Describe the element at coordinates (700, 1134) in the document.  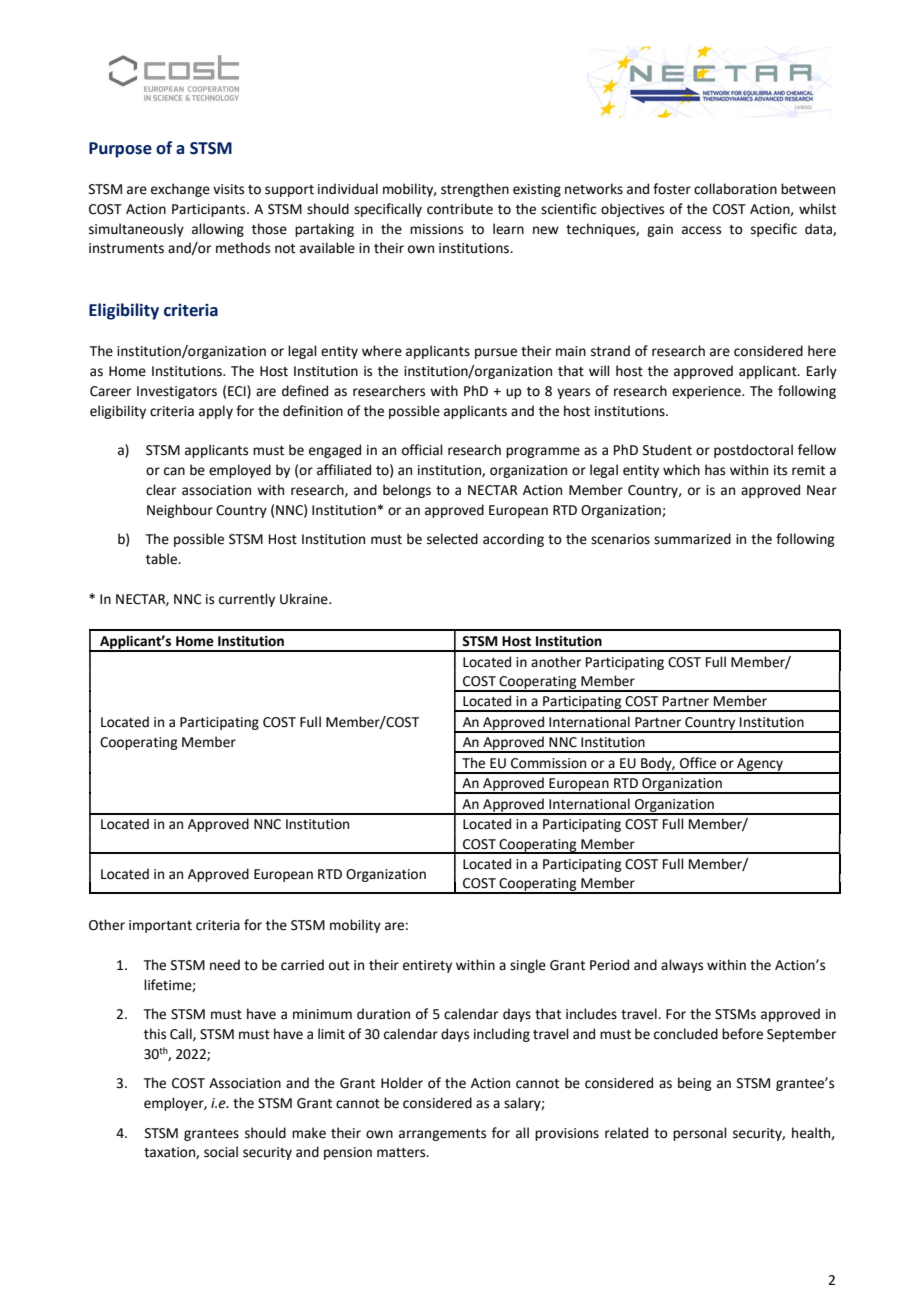
I see `personal` at that location.
